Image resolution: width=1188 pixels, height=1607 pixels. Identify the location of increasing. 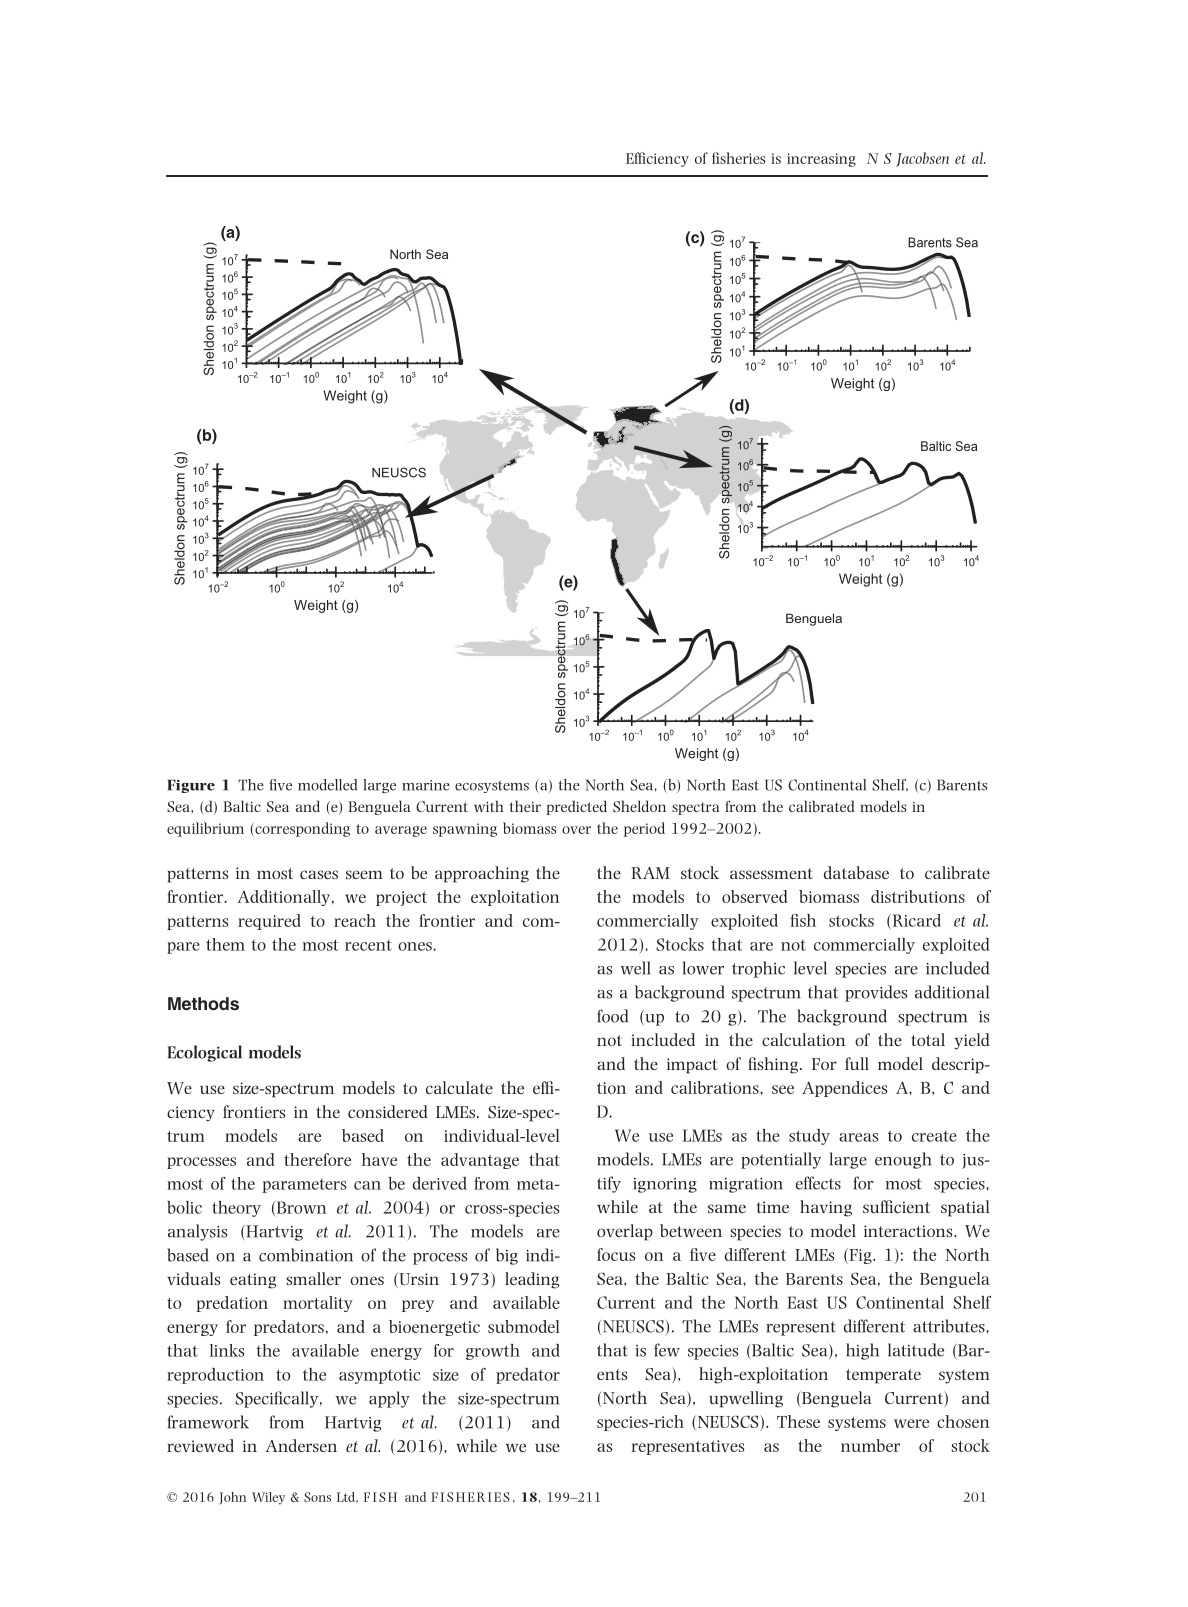
(821, 160).
